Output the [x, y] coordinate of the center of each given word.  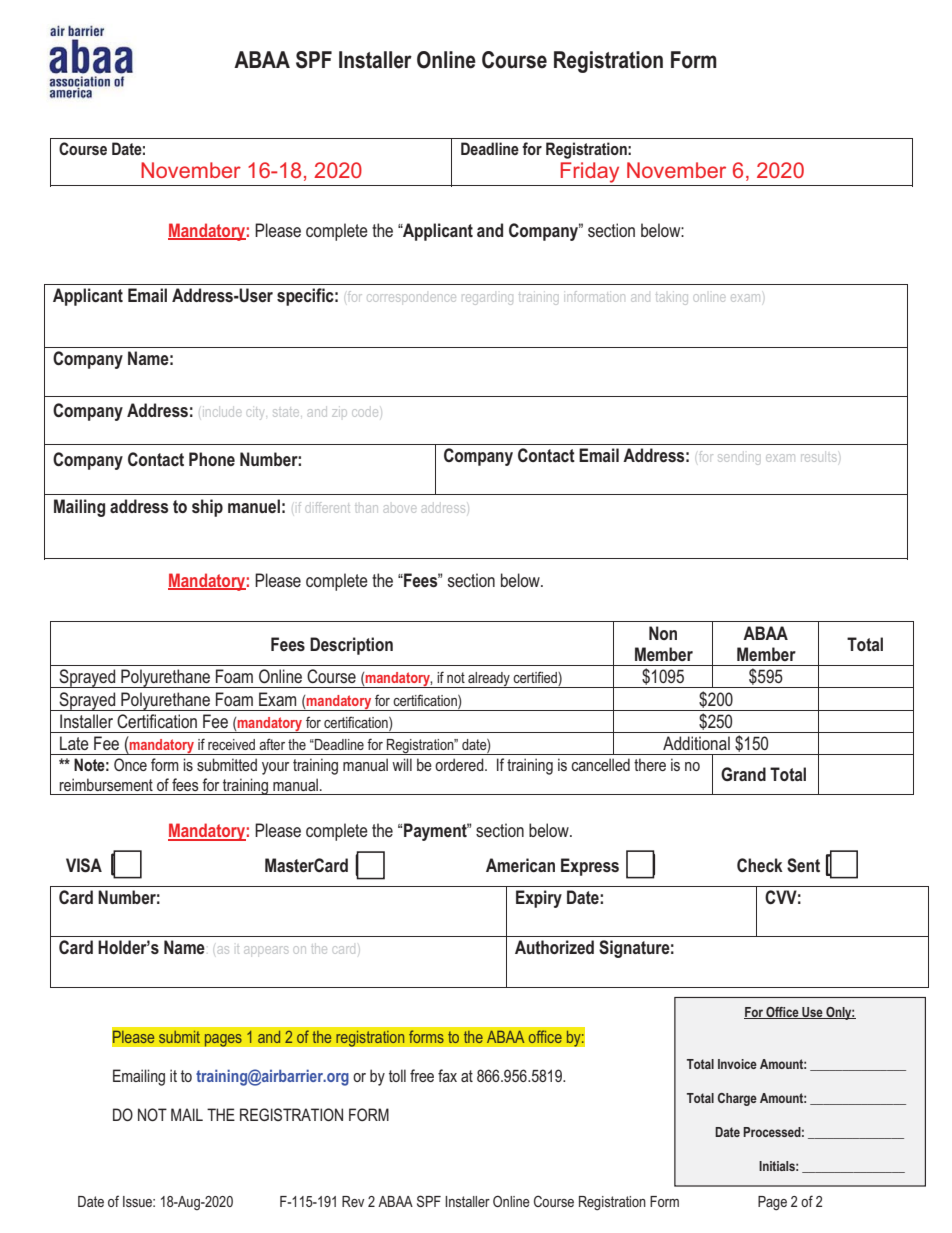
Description [351, 646]
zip [338, 413]
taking [672, 299]
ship [207, 508]
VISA [84, 865]
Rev [353, 1201]
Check [760, 865]
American [520, 865]
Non [663, 633]
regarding [487, 299]
